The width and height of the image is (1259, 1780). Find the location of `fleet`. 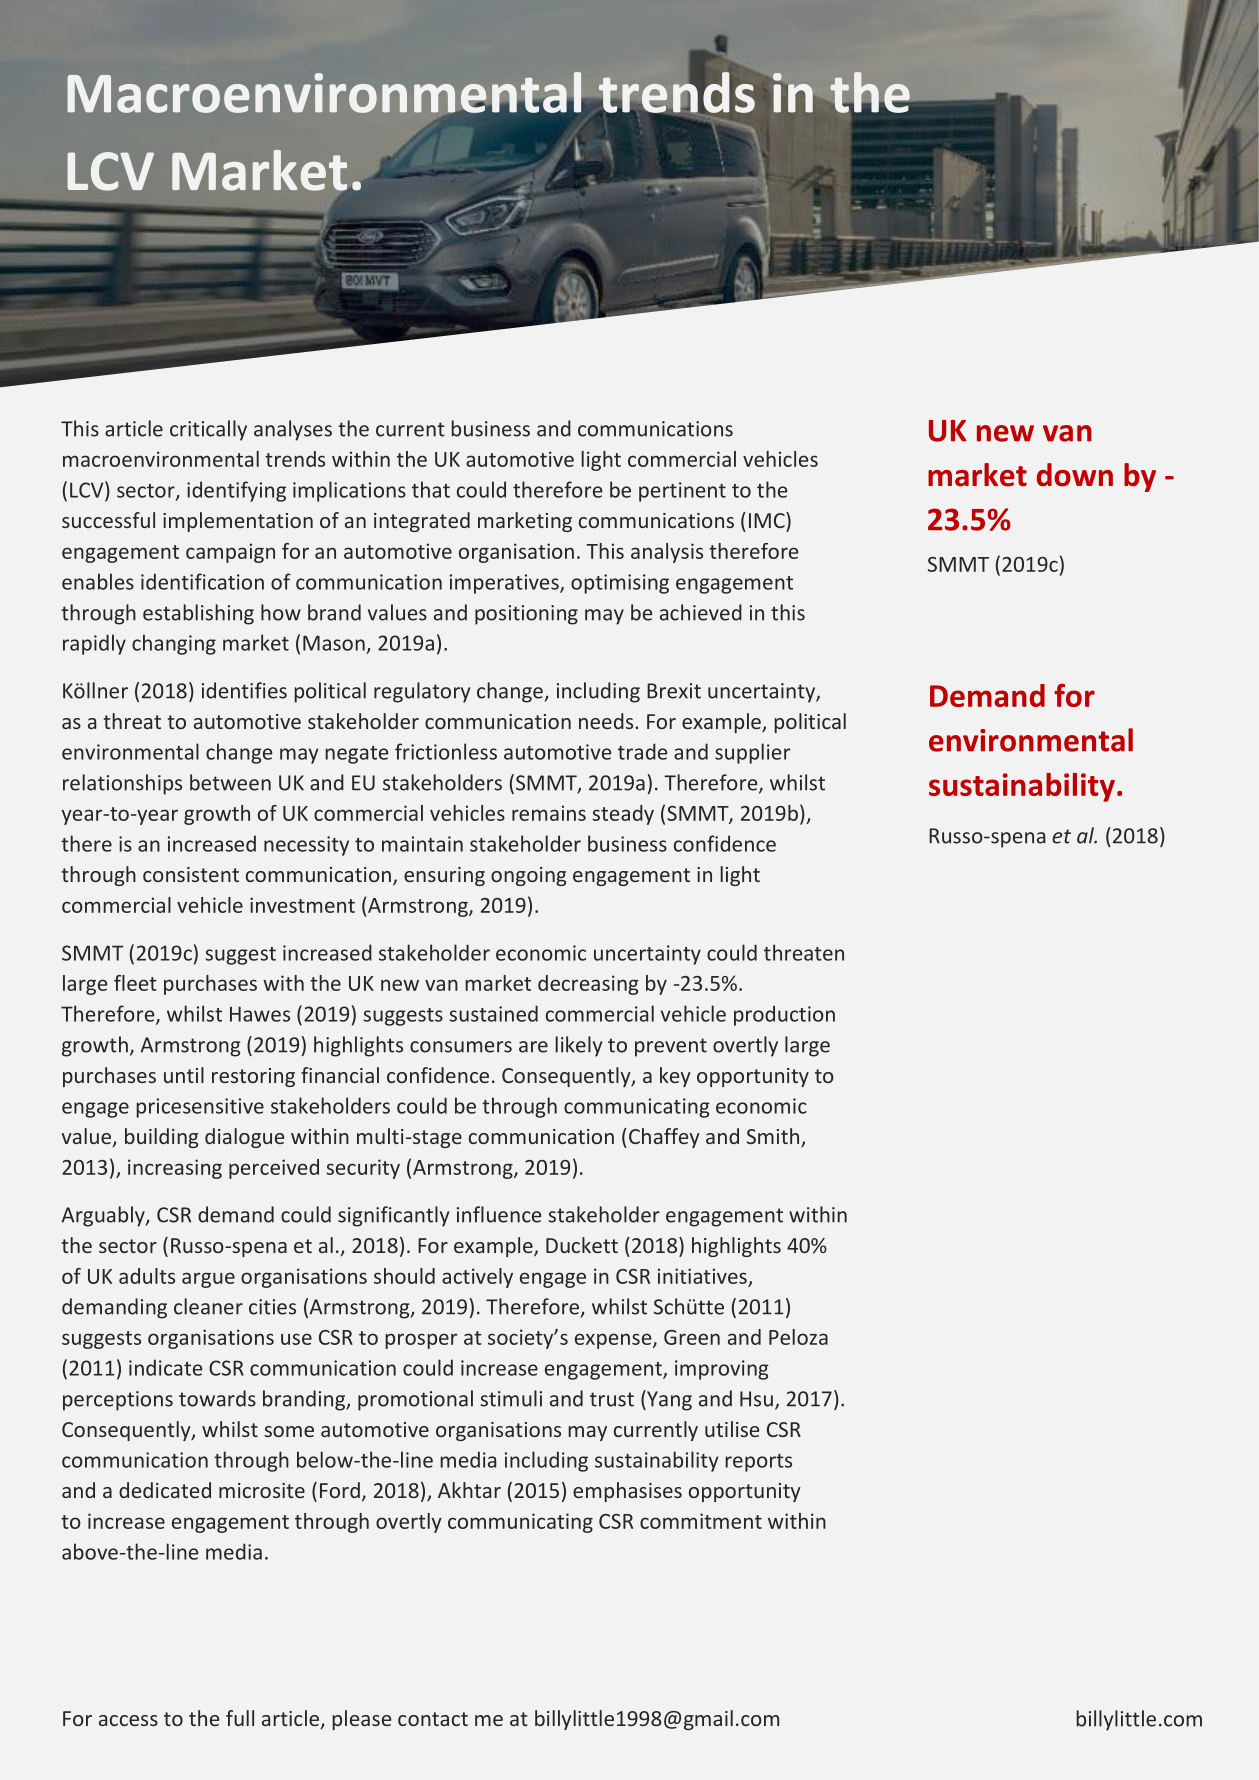

fleet is located at coordinates (135, 983).
